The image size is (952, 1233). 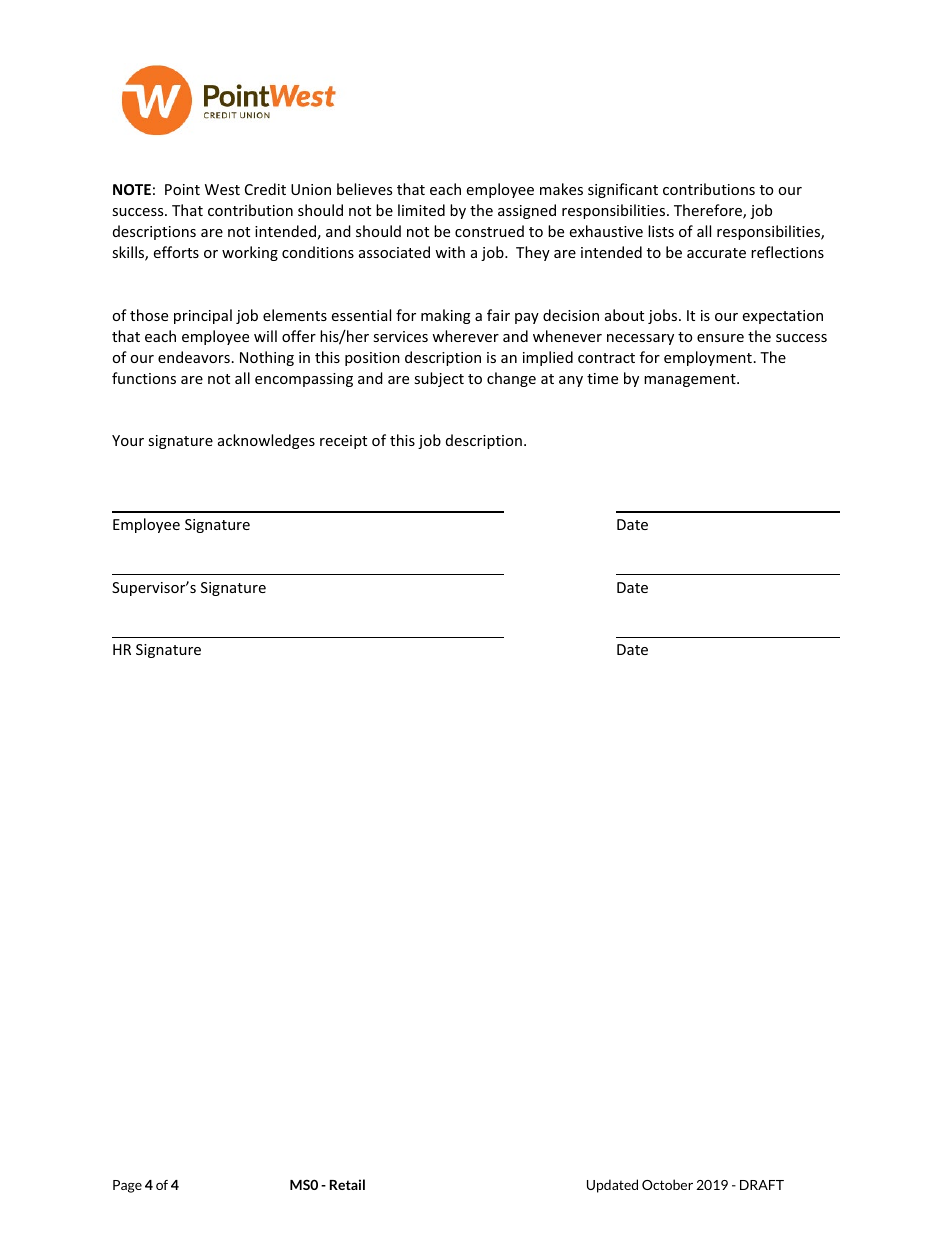 I want to click on DRAFT, so click(x=762, y=1185).
